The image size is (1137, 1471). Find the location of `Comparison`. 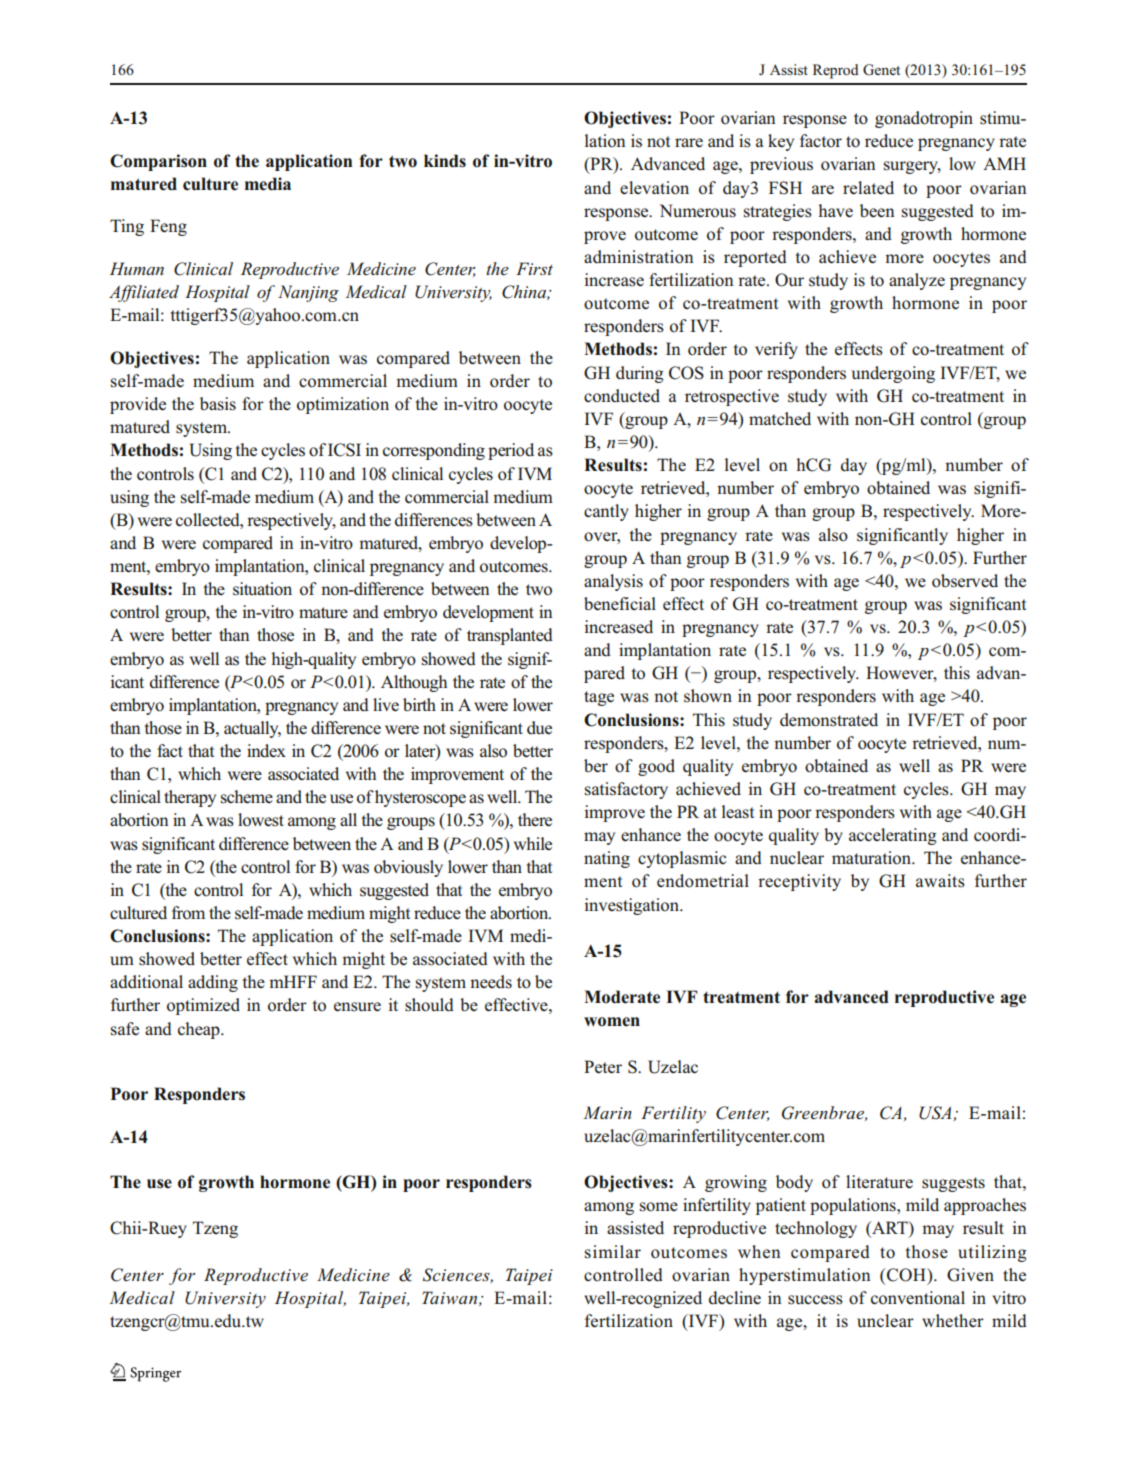

Comparison is located at coordinates (158, 162).
